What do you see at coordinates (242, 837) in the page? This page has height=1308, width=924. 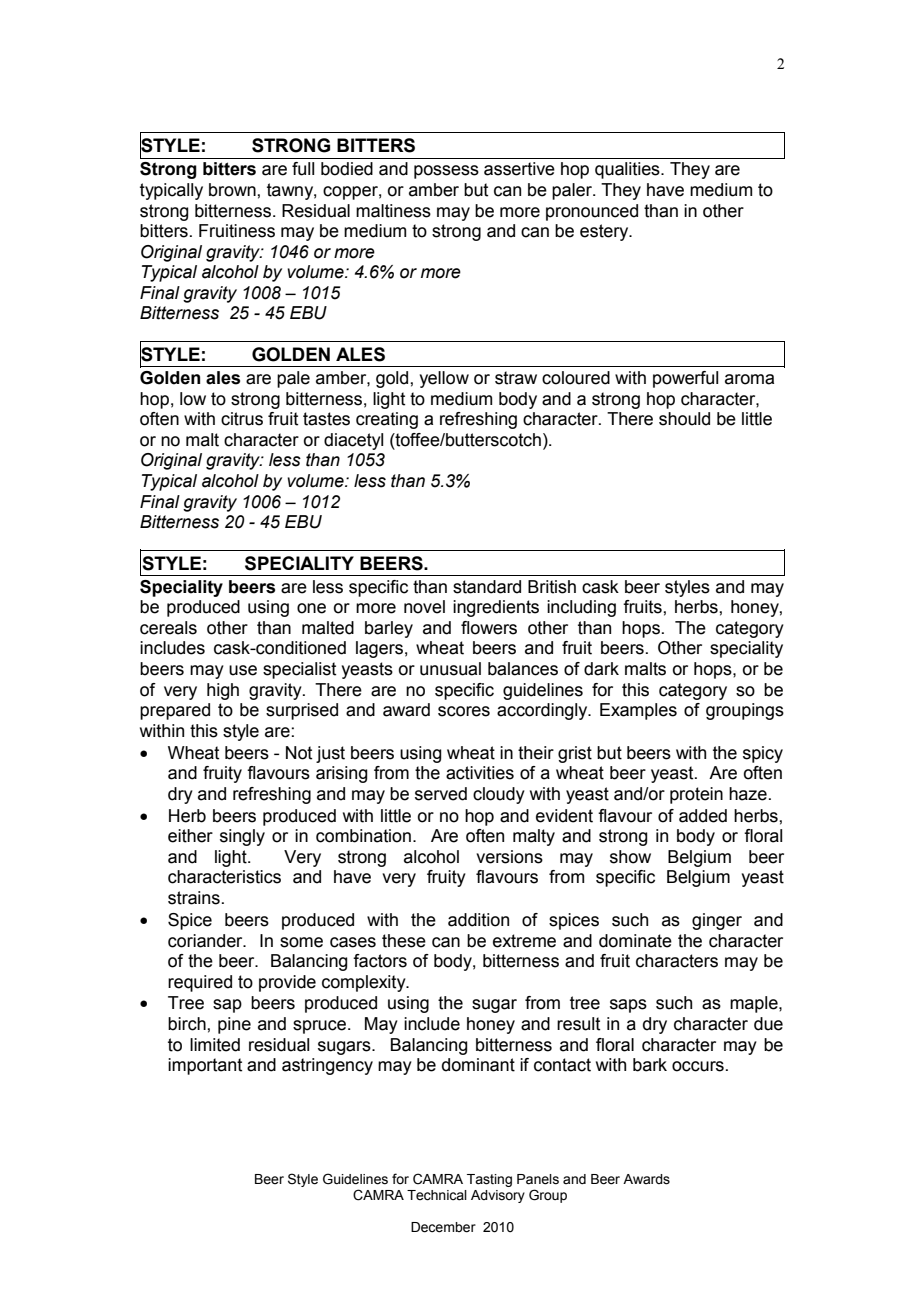 I see `singly` at bounding box center [242, 837].
